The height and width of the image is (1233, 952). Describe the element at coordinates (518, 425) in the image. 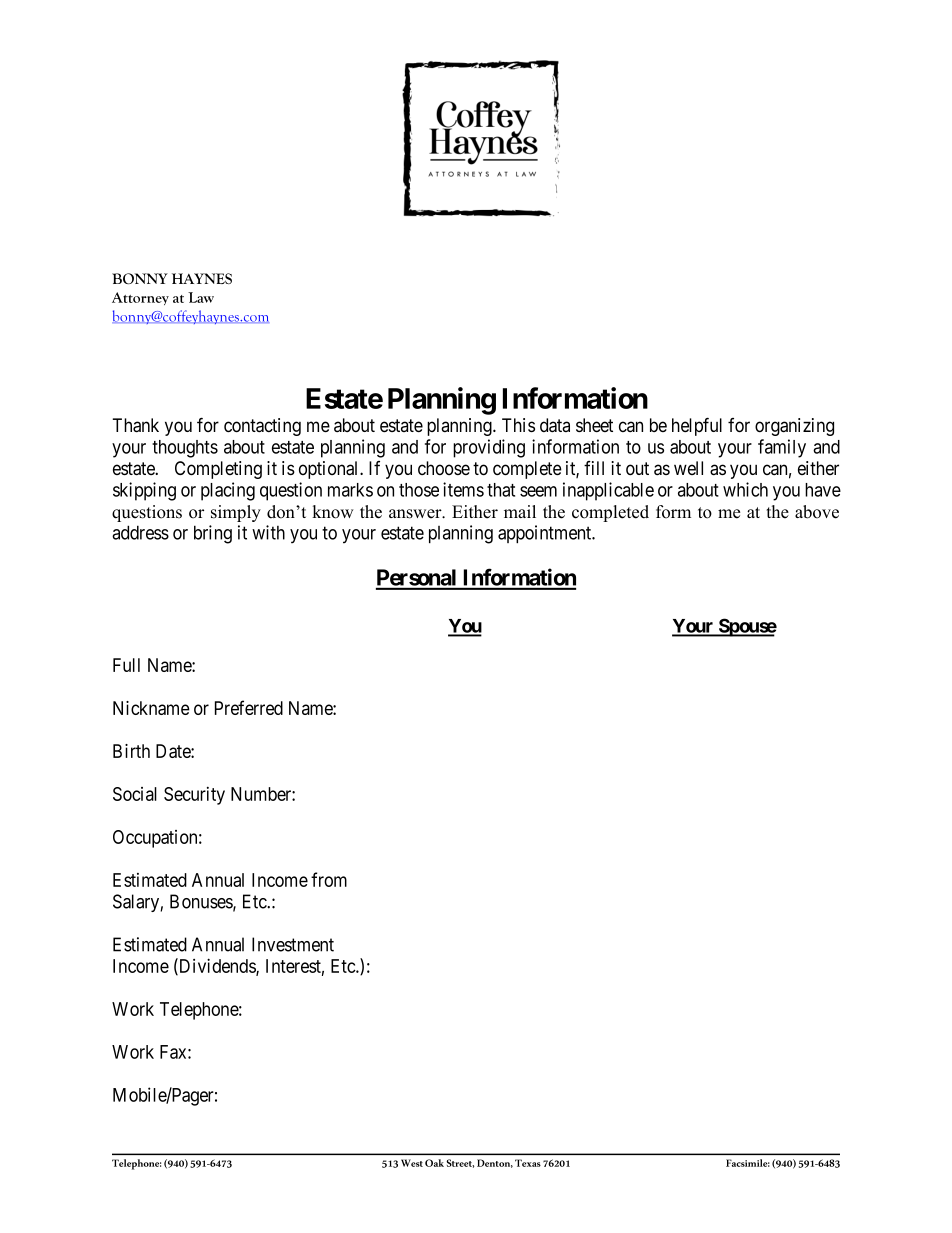

I see `This` at that location.
